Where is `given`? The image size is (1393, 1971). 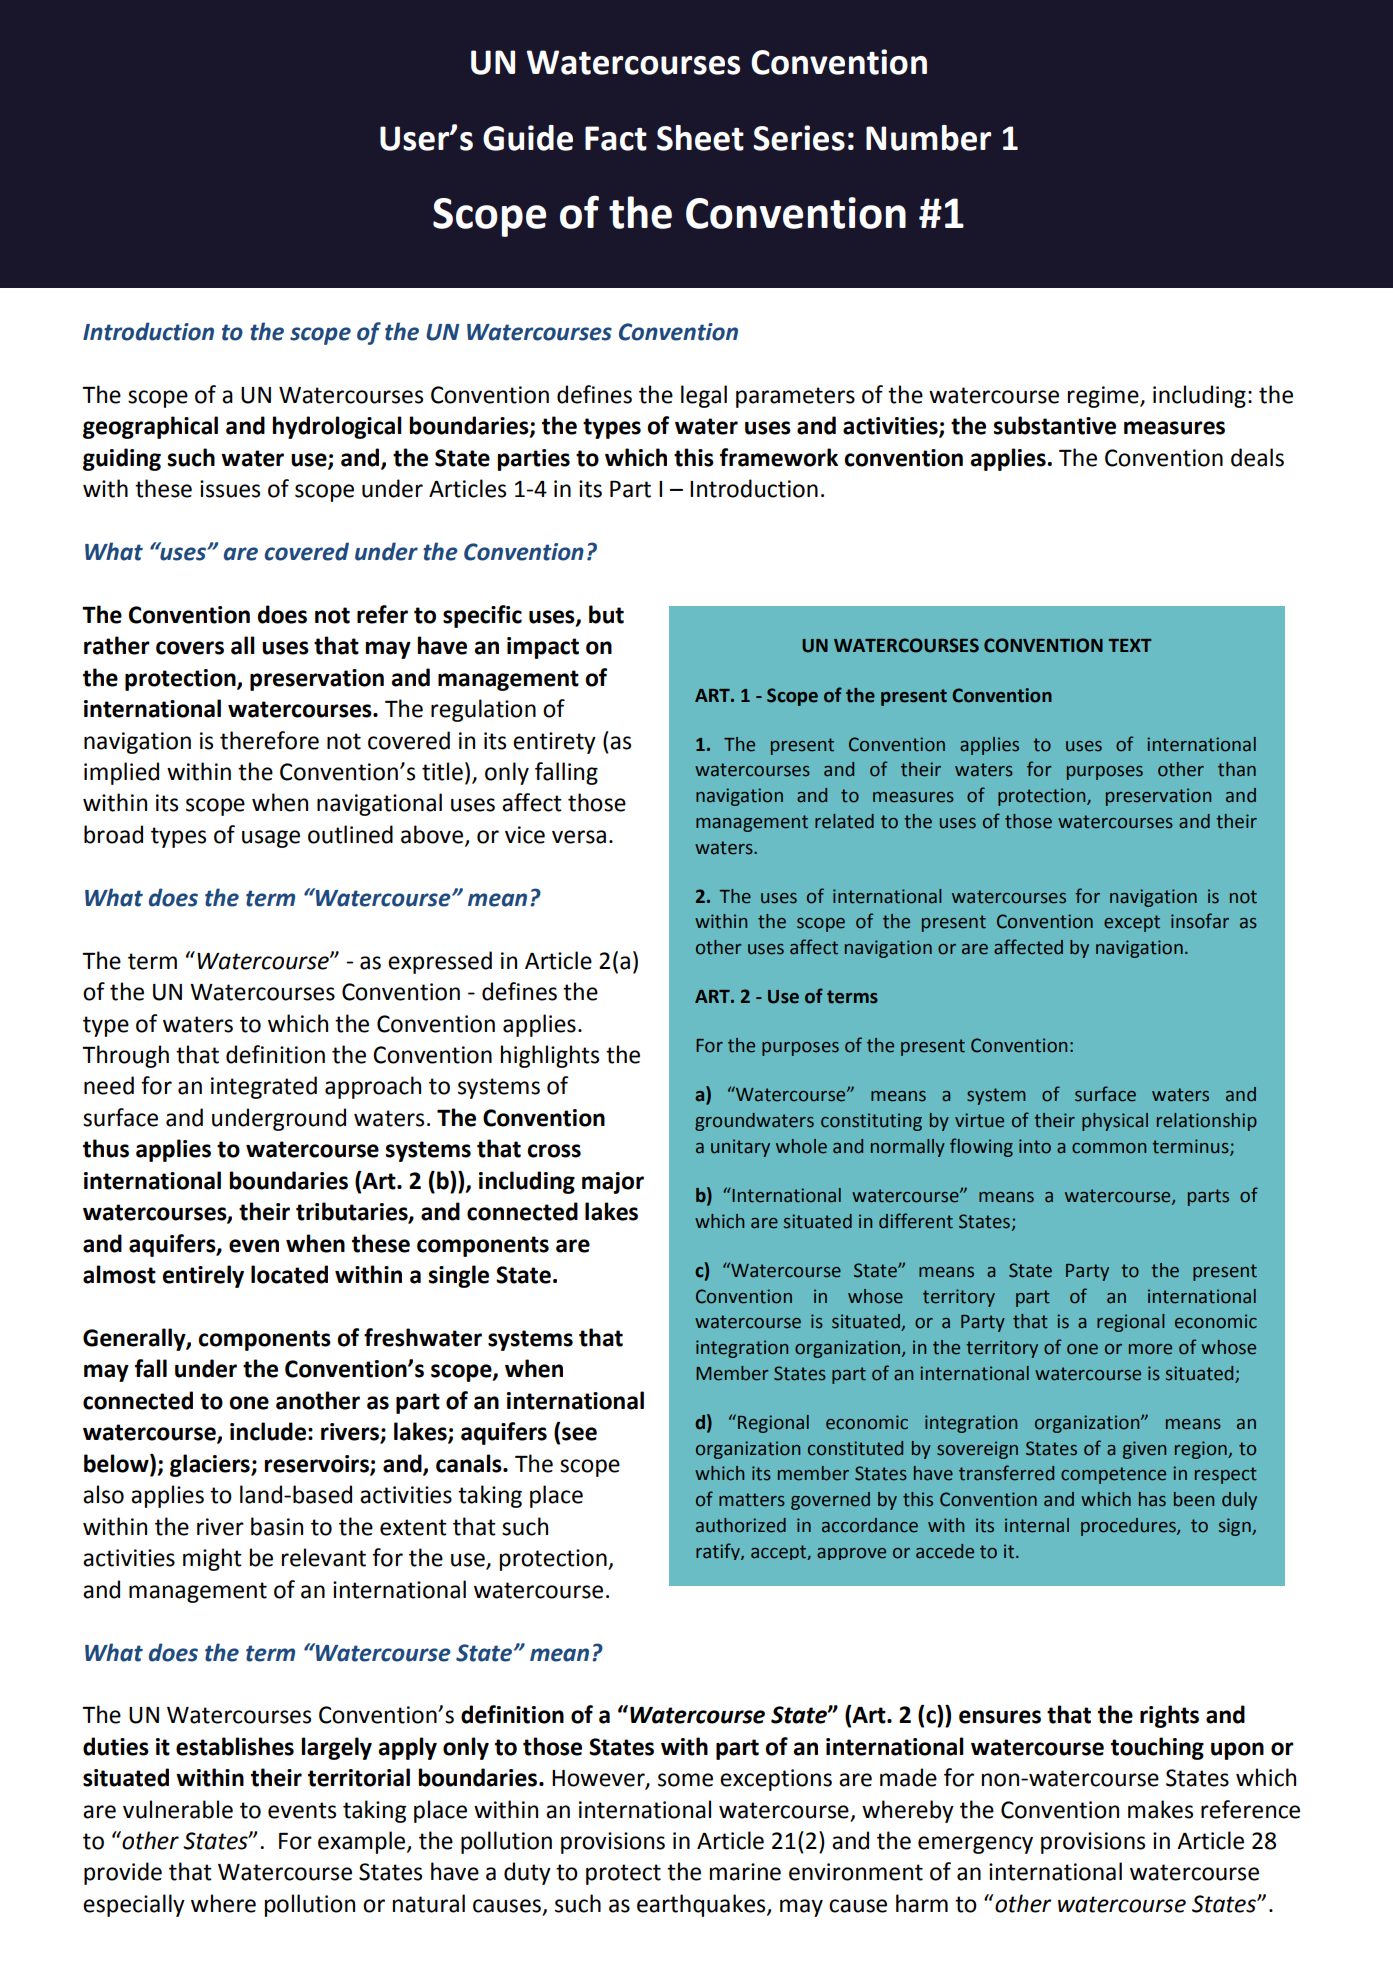 given is located at coordinates (1144, 1450).
